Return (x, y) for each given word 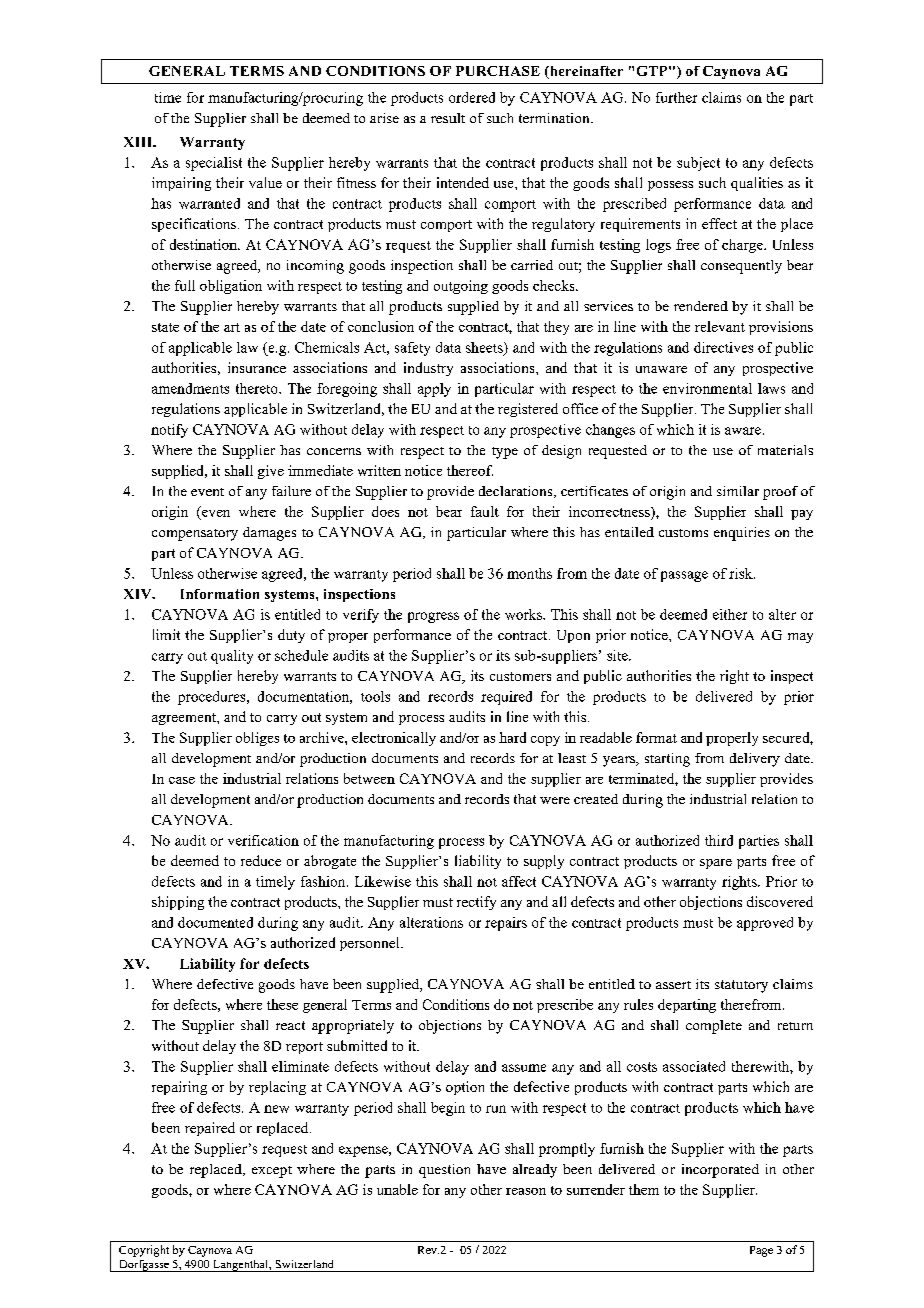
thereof (470, 470)
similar (738, 491)
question (444, 1171)
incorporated (720, 1171)
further (676, 97)
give (271, 472)
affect (519, 881)
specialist (214, 164)
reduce (261, 860)
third (719, 840)
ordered (472, 97)
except (272, 1172)
